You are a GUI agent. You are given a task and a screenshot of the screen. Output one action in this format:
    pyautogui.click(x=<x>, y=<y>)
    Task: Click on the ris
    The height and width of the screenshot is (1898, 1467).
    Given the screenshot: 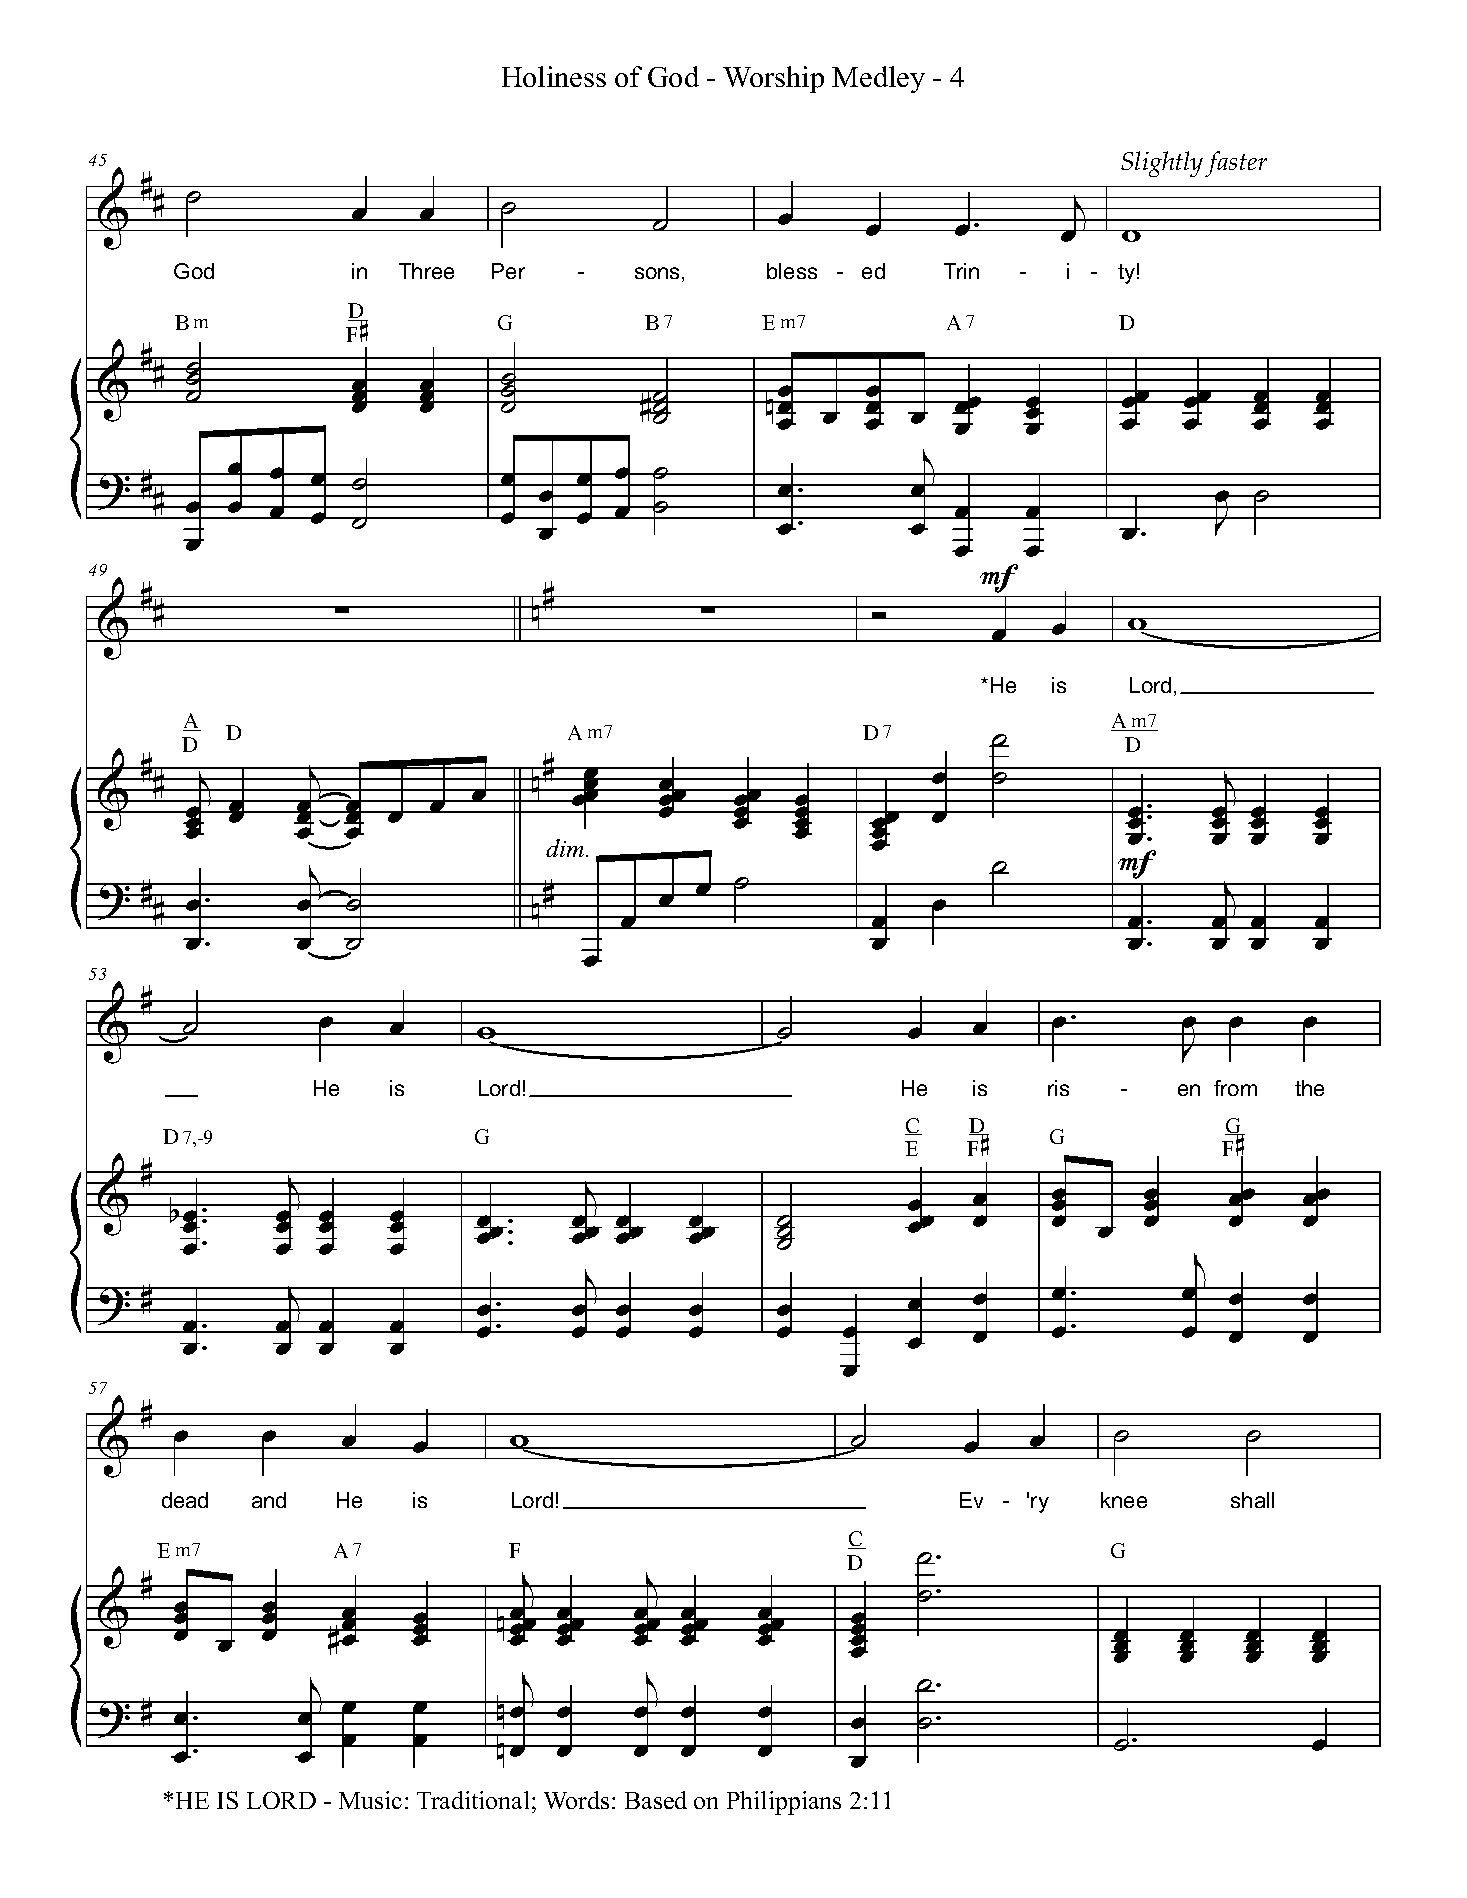 What is the action you would take?
    pyautogui.click(x=1058, y=1088)
